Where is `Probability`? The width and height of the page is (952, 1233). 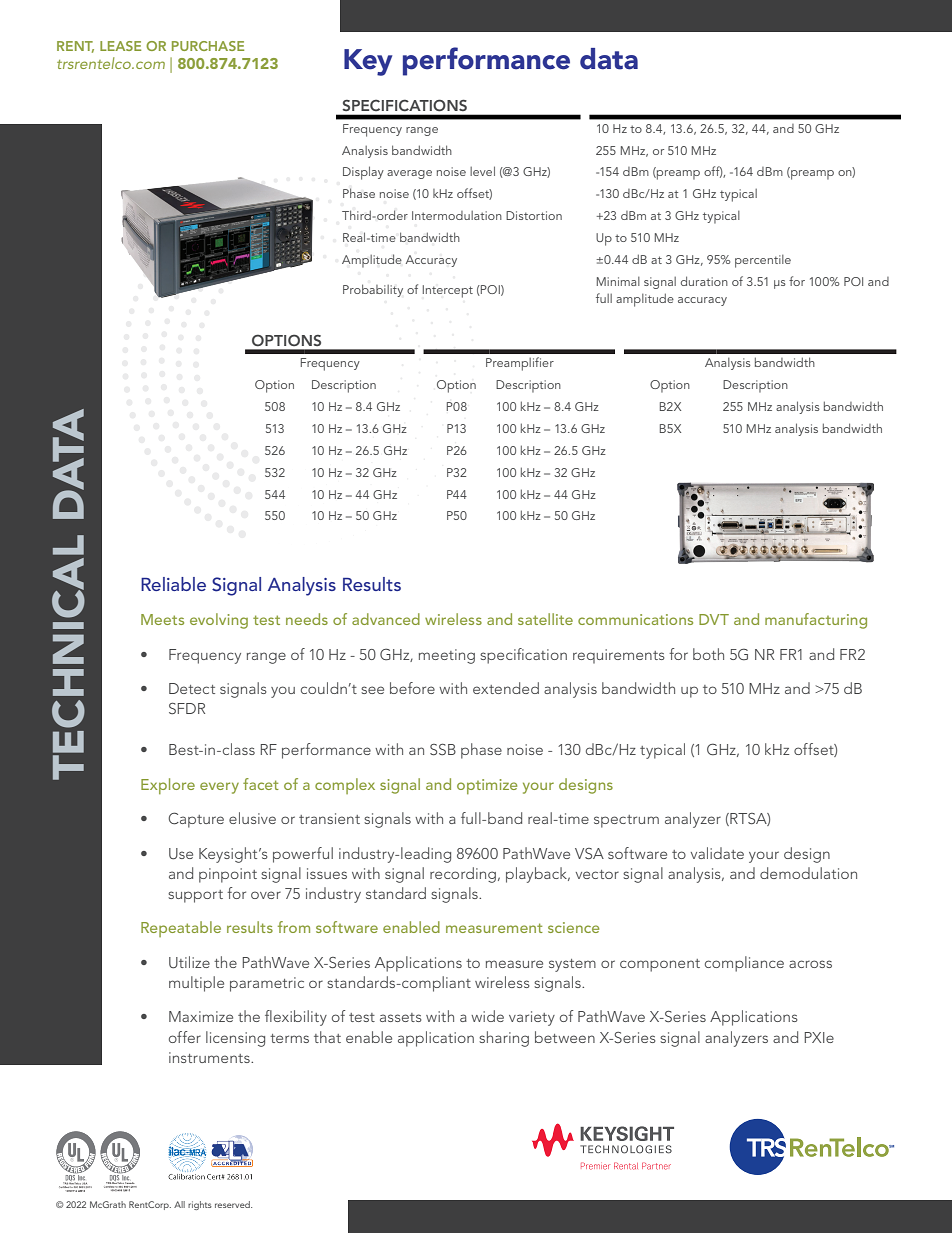 Probability is located at coordinates (373, 290).
